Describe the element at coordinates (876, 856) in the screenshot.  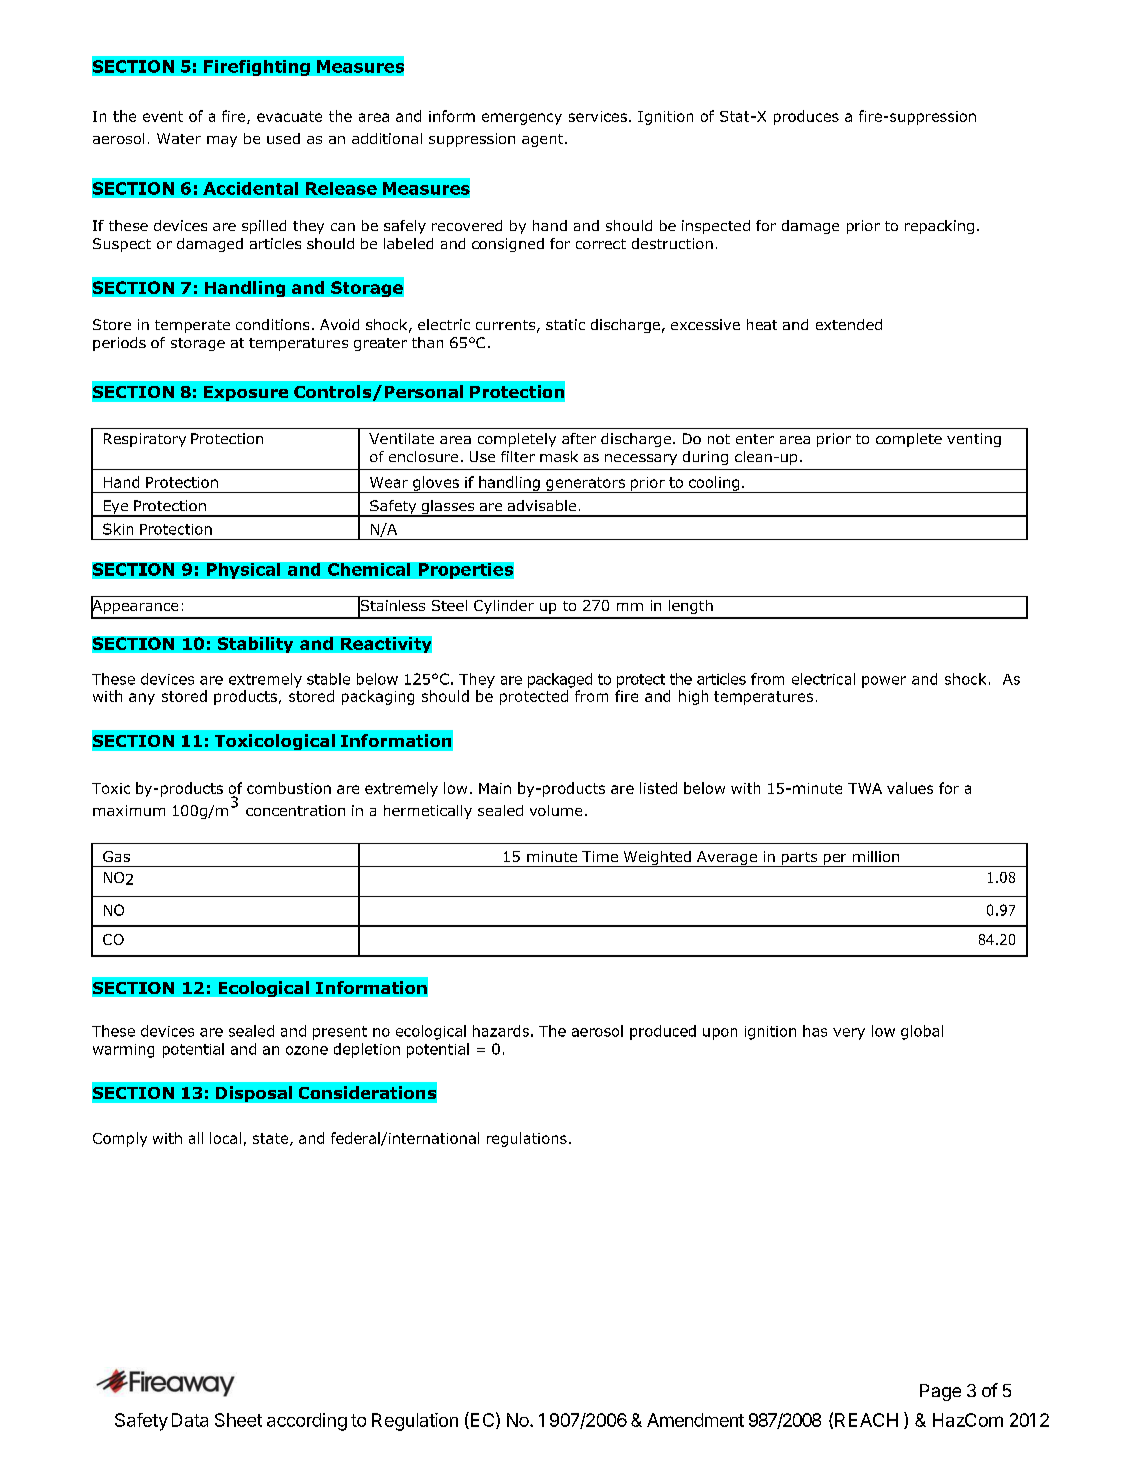
I see `million` at that location.
